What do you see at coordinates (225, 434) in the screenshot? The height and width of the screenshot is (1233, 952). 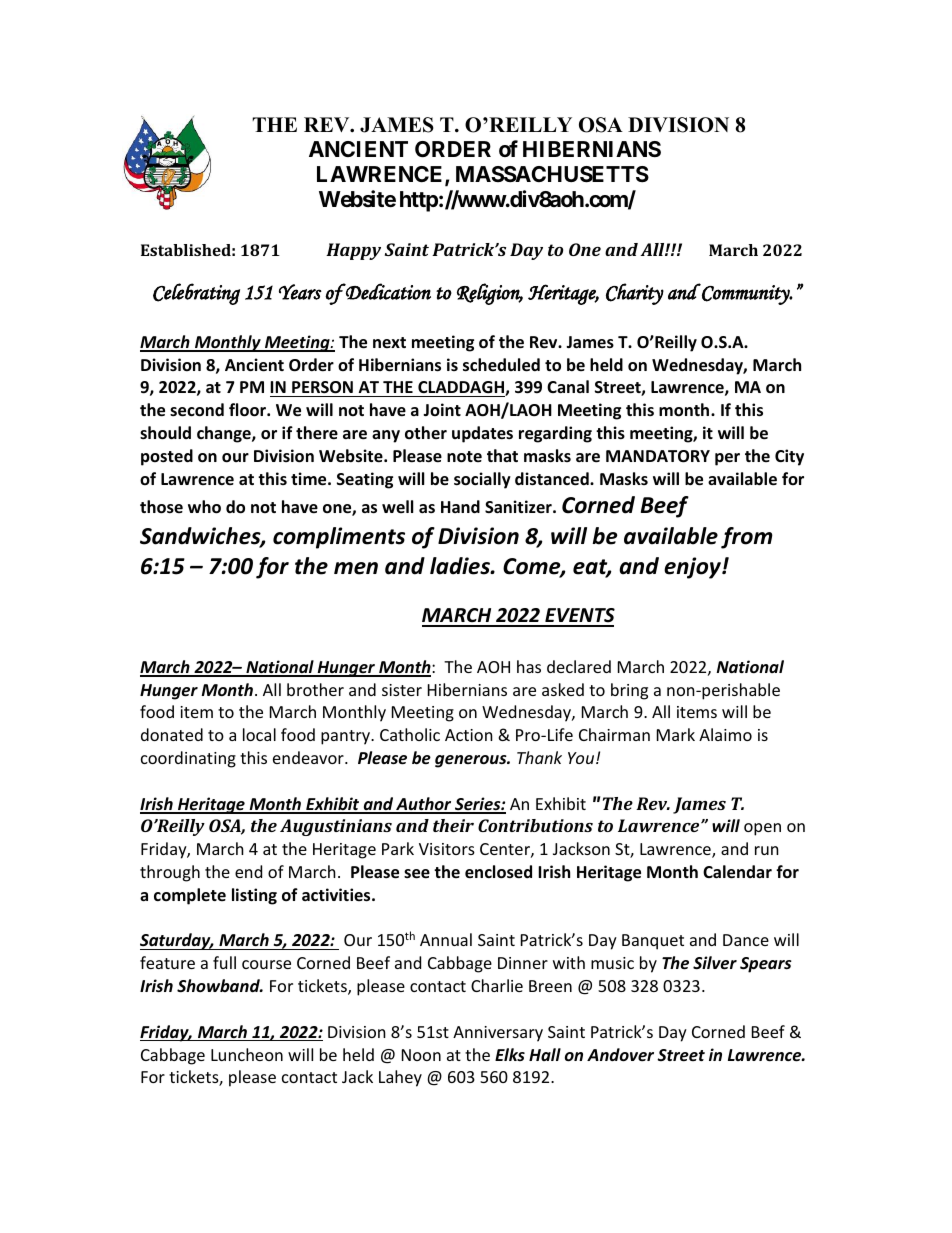 I see `change` at bounding box center [225, 434].
